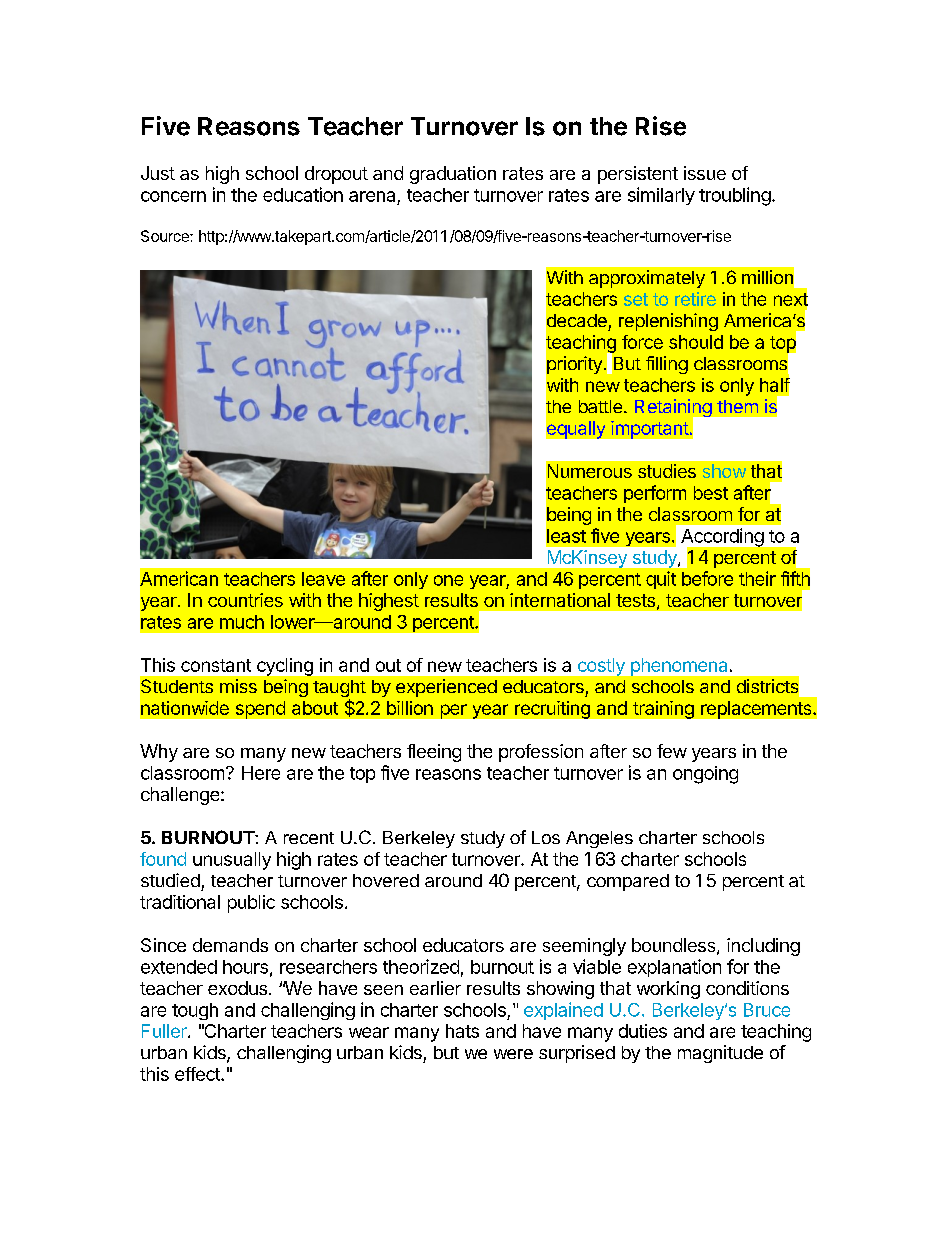  What do you see at coordinates (661, 196) in the image?
I see `similarly` at bounding box center [661, 196].
